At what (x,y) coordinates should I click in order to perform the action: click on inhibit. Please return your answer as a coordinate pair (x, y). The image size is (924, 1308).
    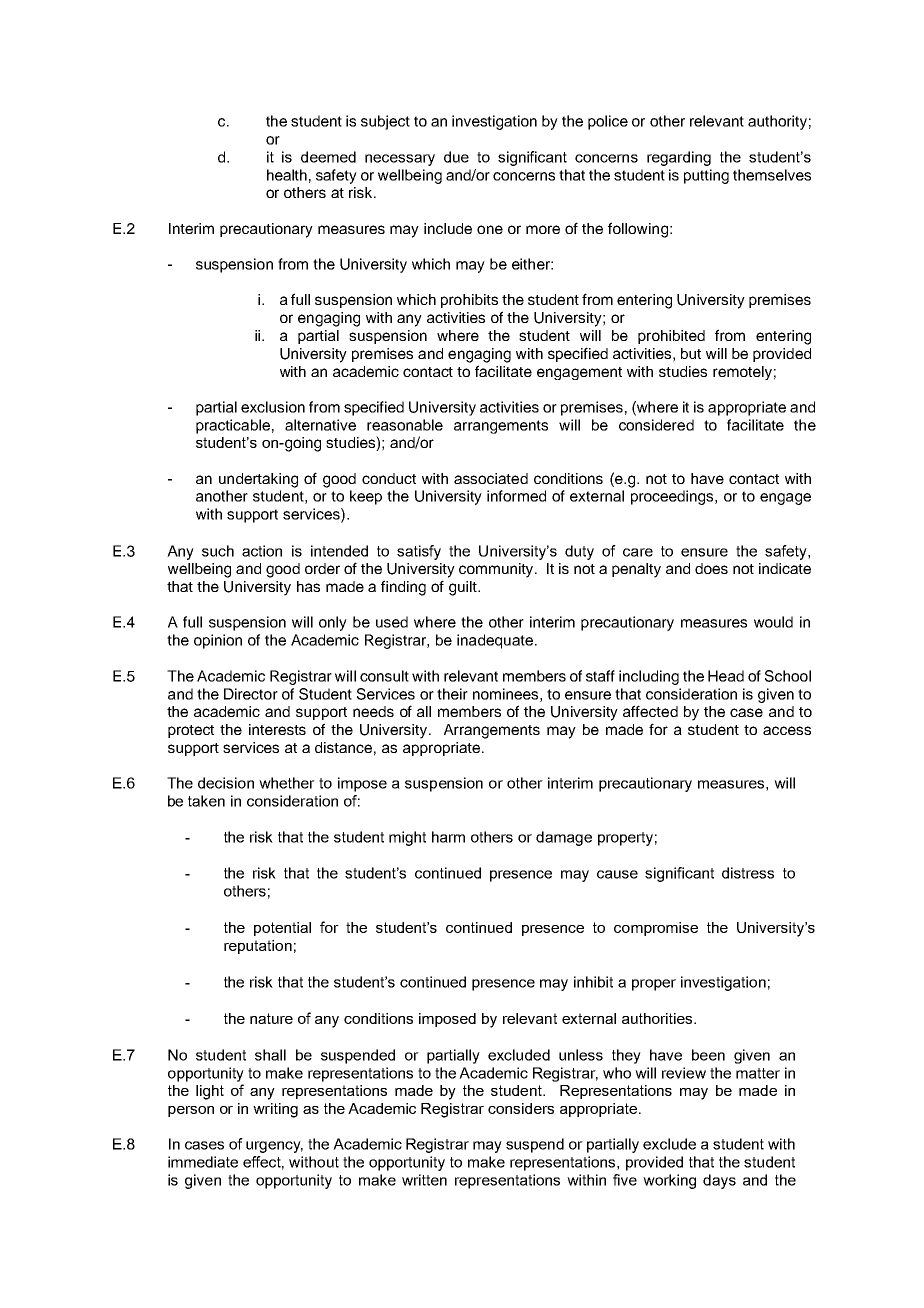
    Looking at the image, I should click on (593, 982).
